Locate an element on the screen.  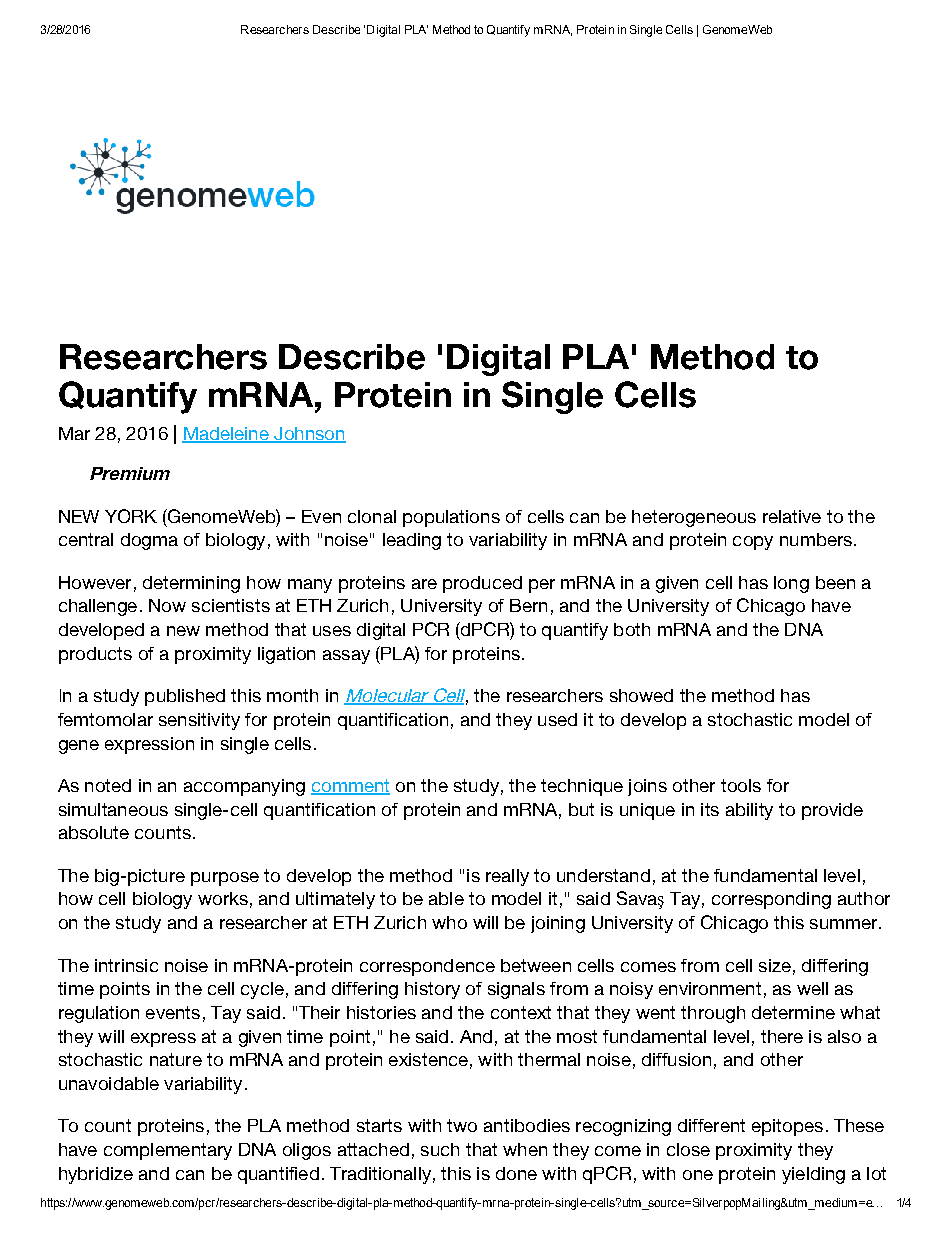
but is located at coordinates (581, 809).
